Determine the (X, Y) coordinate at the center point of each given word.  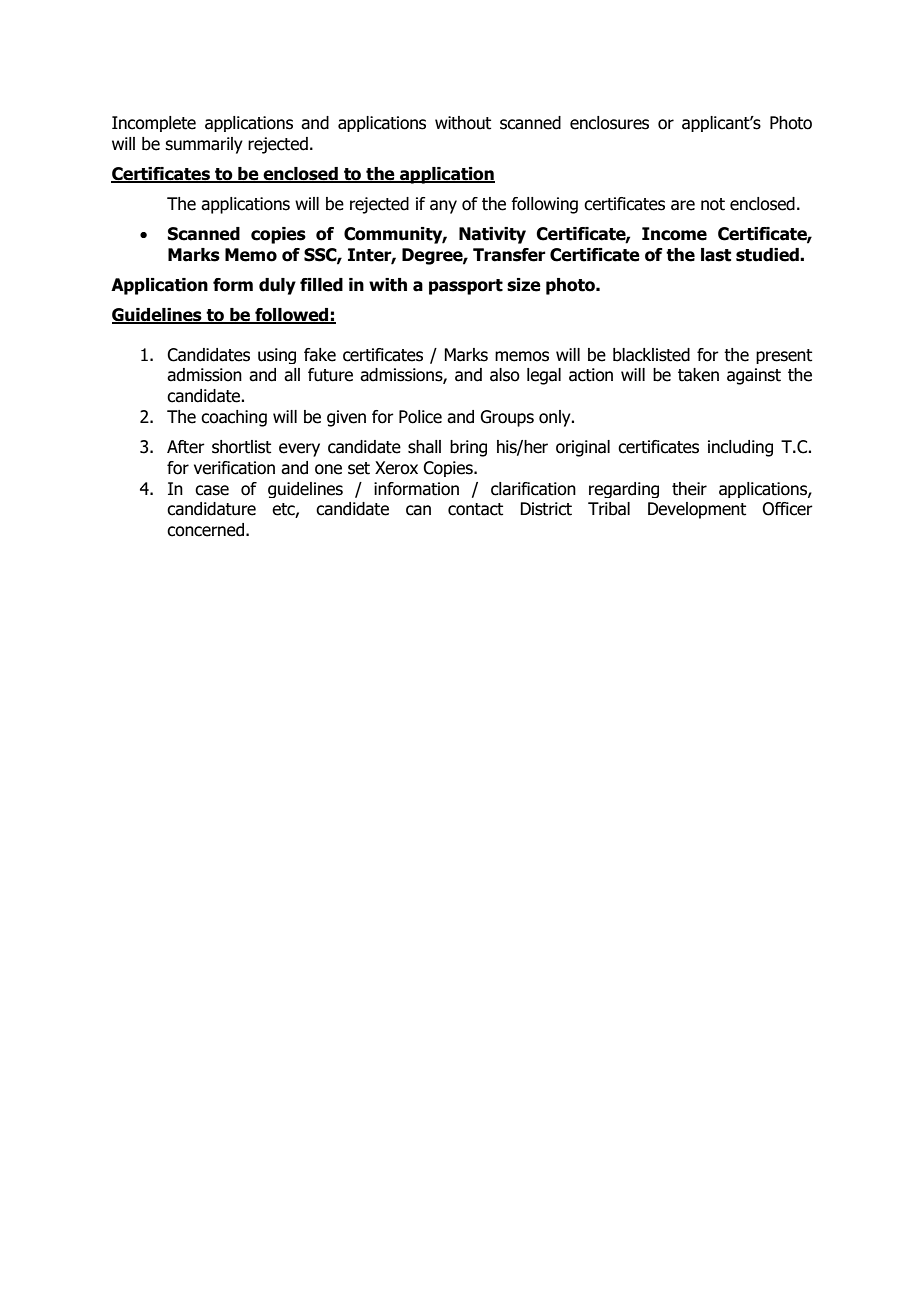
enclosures (609, 123)
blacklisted (651, 355)
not (713, 204)
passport (466, 287)
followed (292, 316)
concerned (205, 530)
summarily (204, 145)
